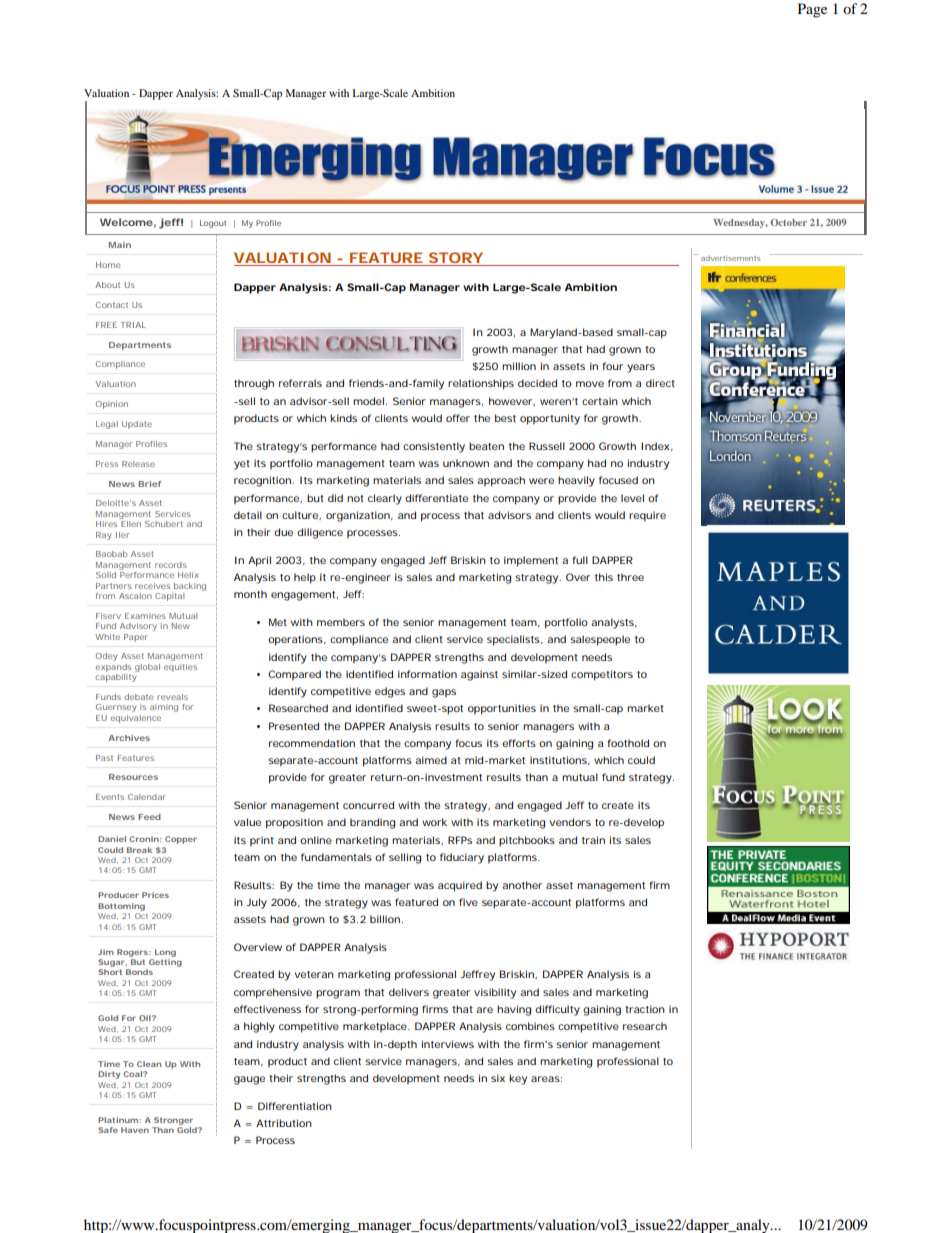  What do you see at coordinates (466, 463) in the image?
I see `unknown` at bounding box center [466, 463].
